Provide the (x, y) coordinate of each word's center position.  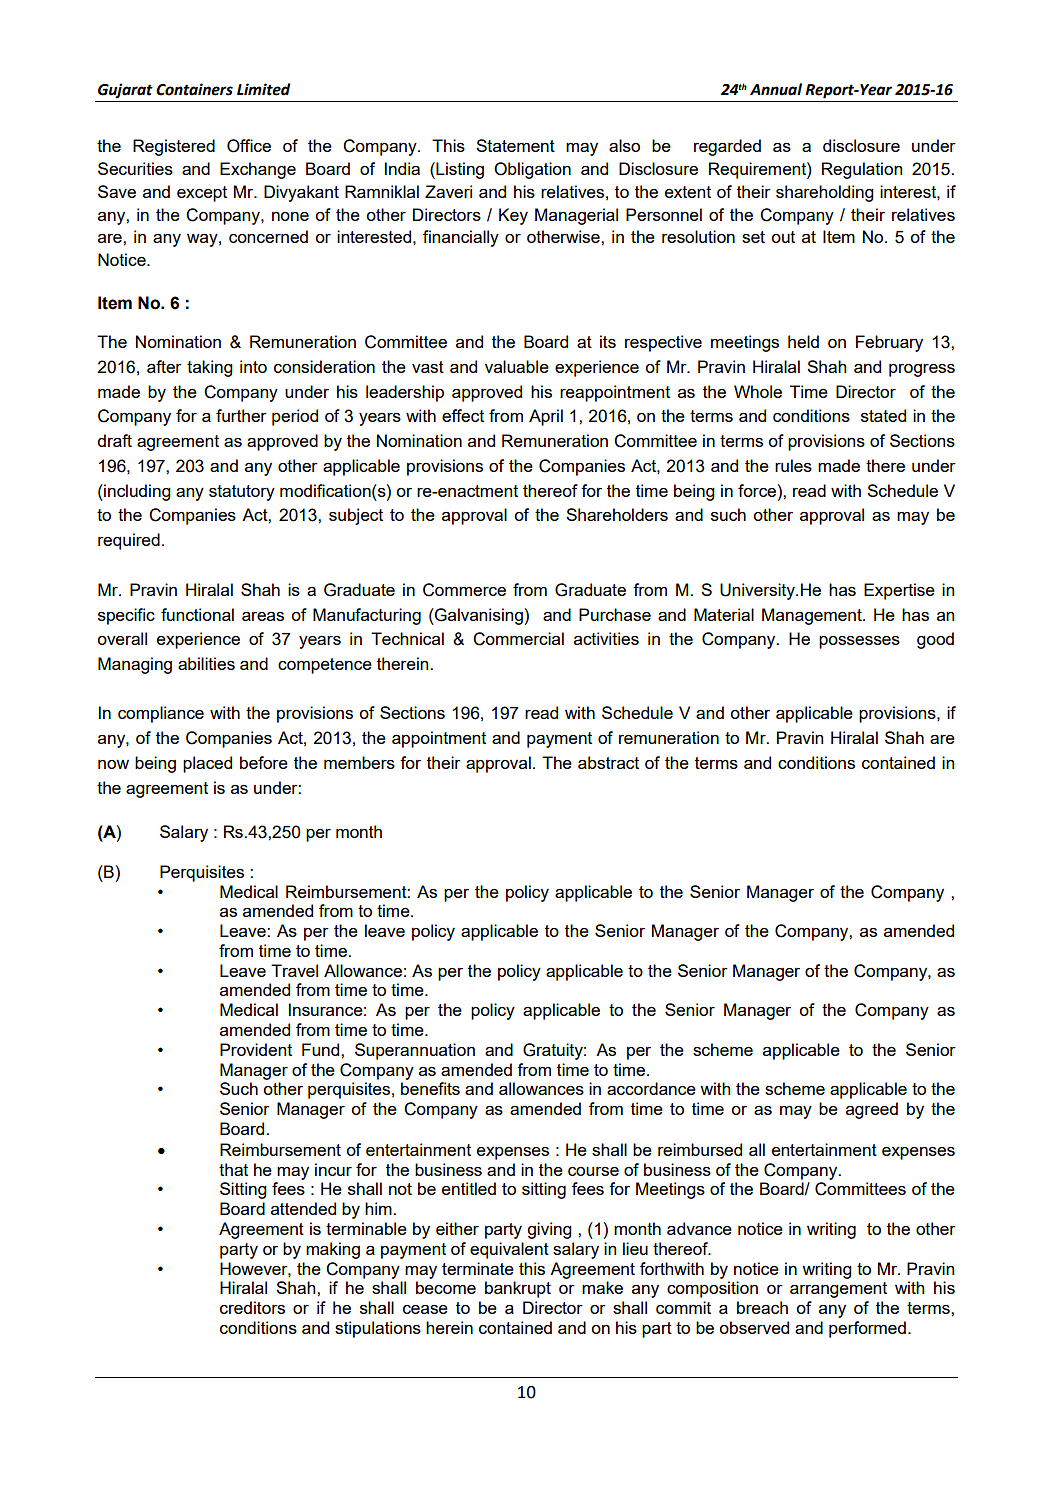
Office (249, 146)
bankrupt (518, 1289)
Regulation (862, 170)
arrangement (838, 1290)
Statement (515, 145)
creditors (252, 1307)
